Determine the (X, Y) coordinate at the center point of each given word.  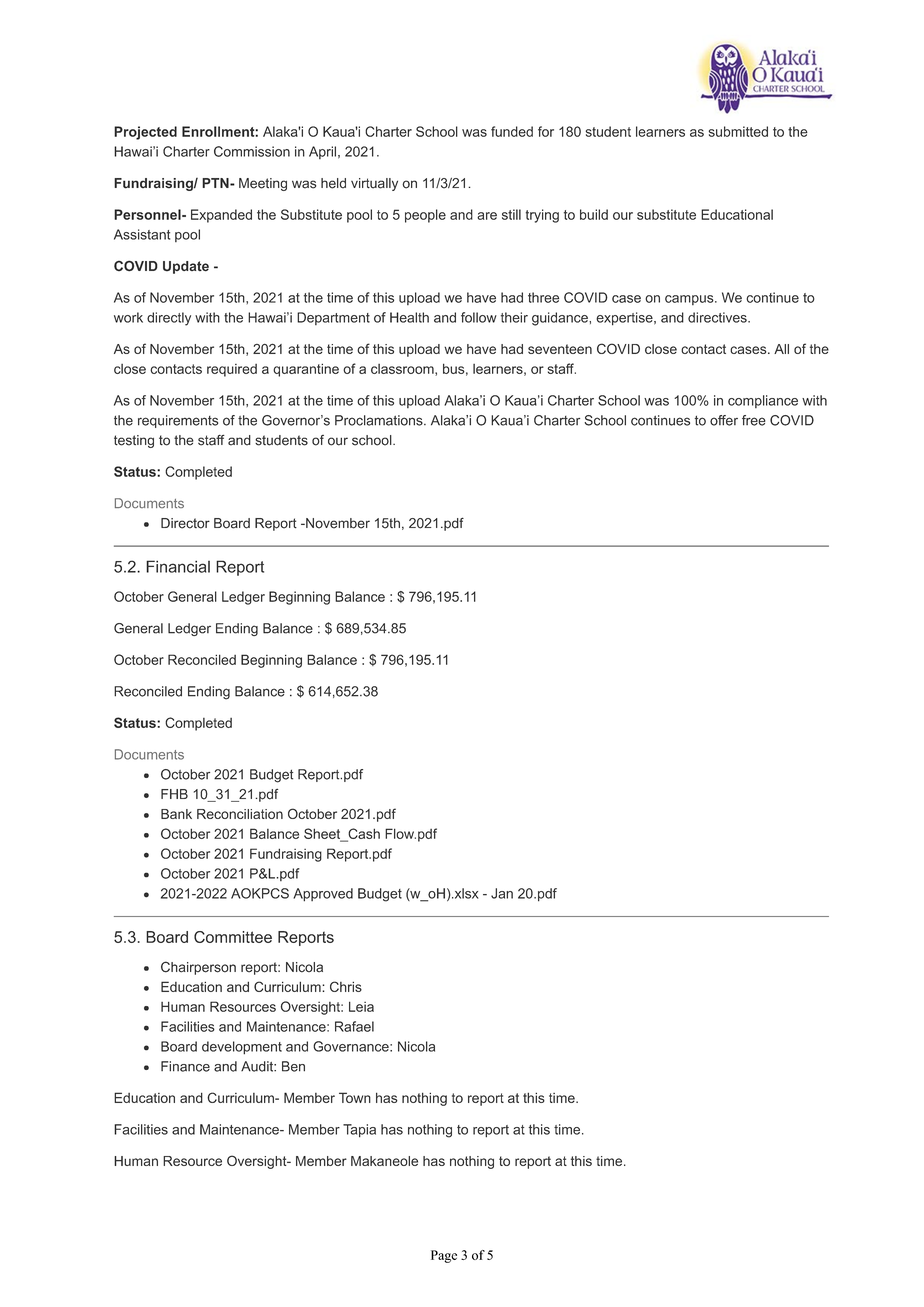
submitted (738, 131)
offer (724, 420)
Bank (176, 814)
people (425, 216)
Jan (502, 893)
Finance (185, 1066)
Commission (252, 151)
